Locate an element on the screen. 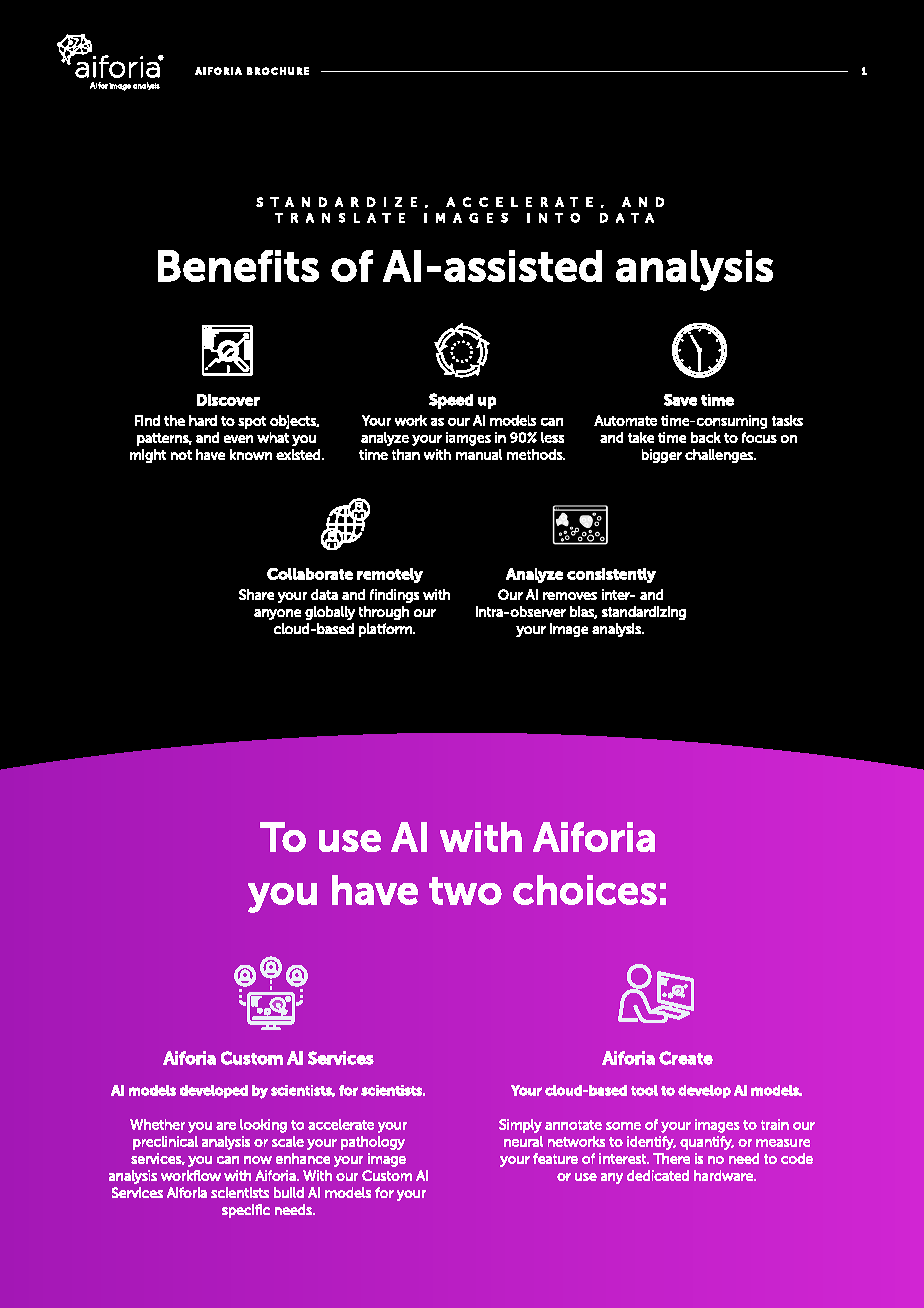  Share is located at coordinates (256, 594).
